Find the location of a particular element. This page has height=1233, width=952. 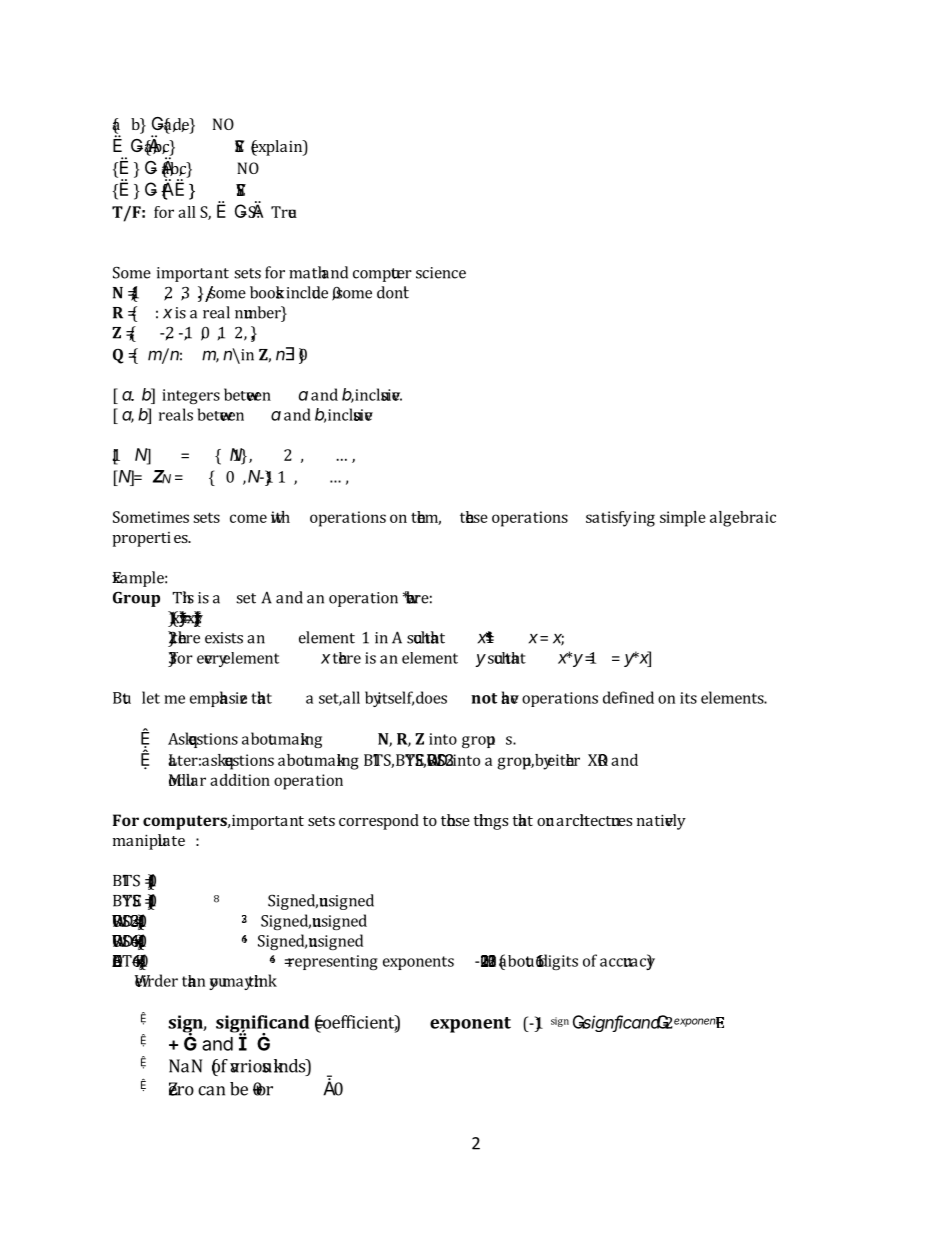

these is located at coordinates (474, 517).
